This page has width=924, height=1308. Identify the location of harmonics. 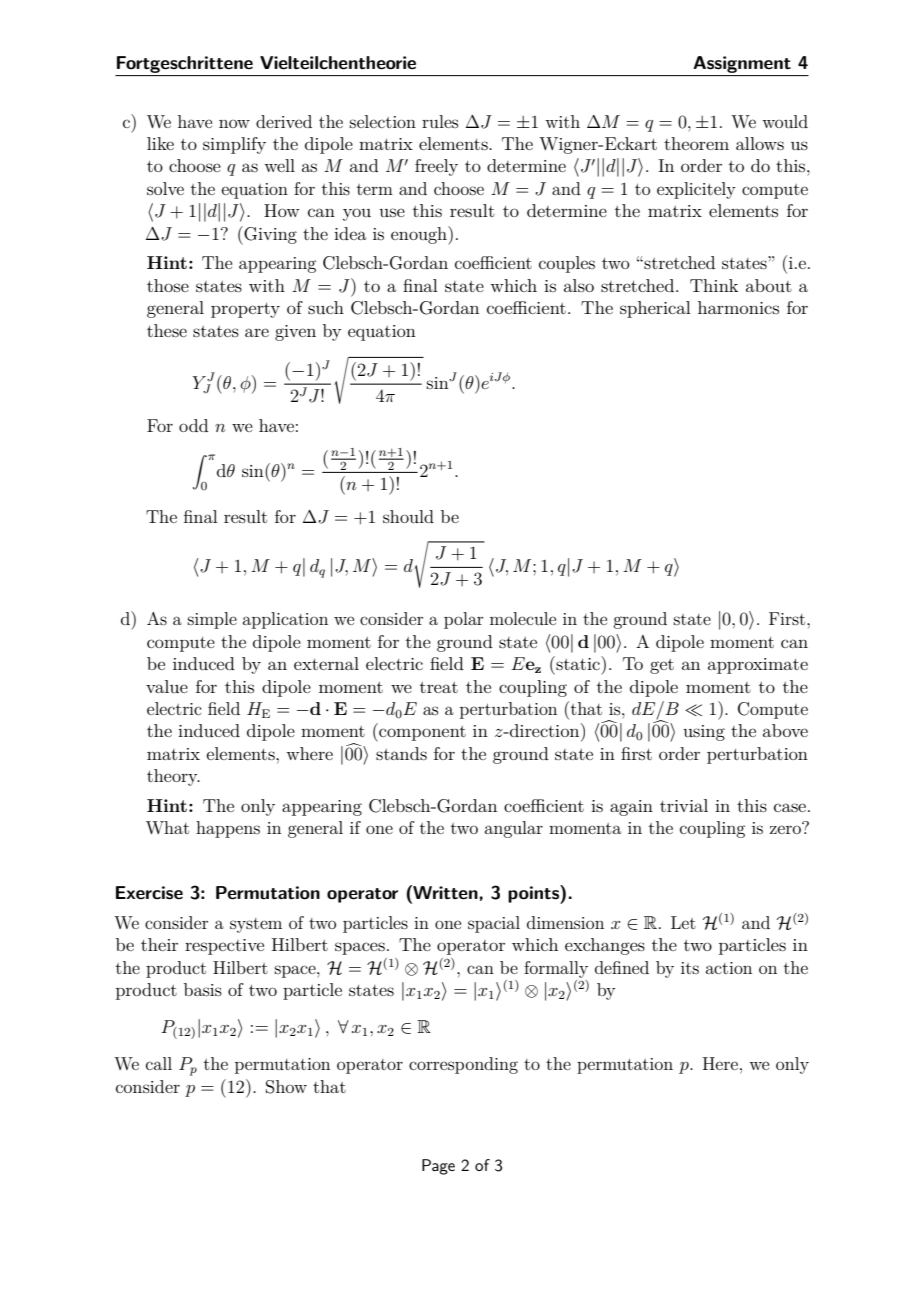
(738, 307).
